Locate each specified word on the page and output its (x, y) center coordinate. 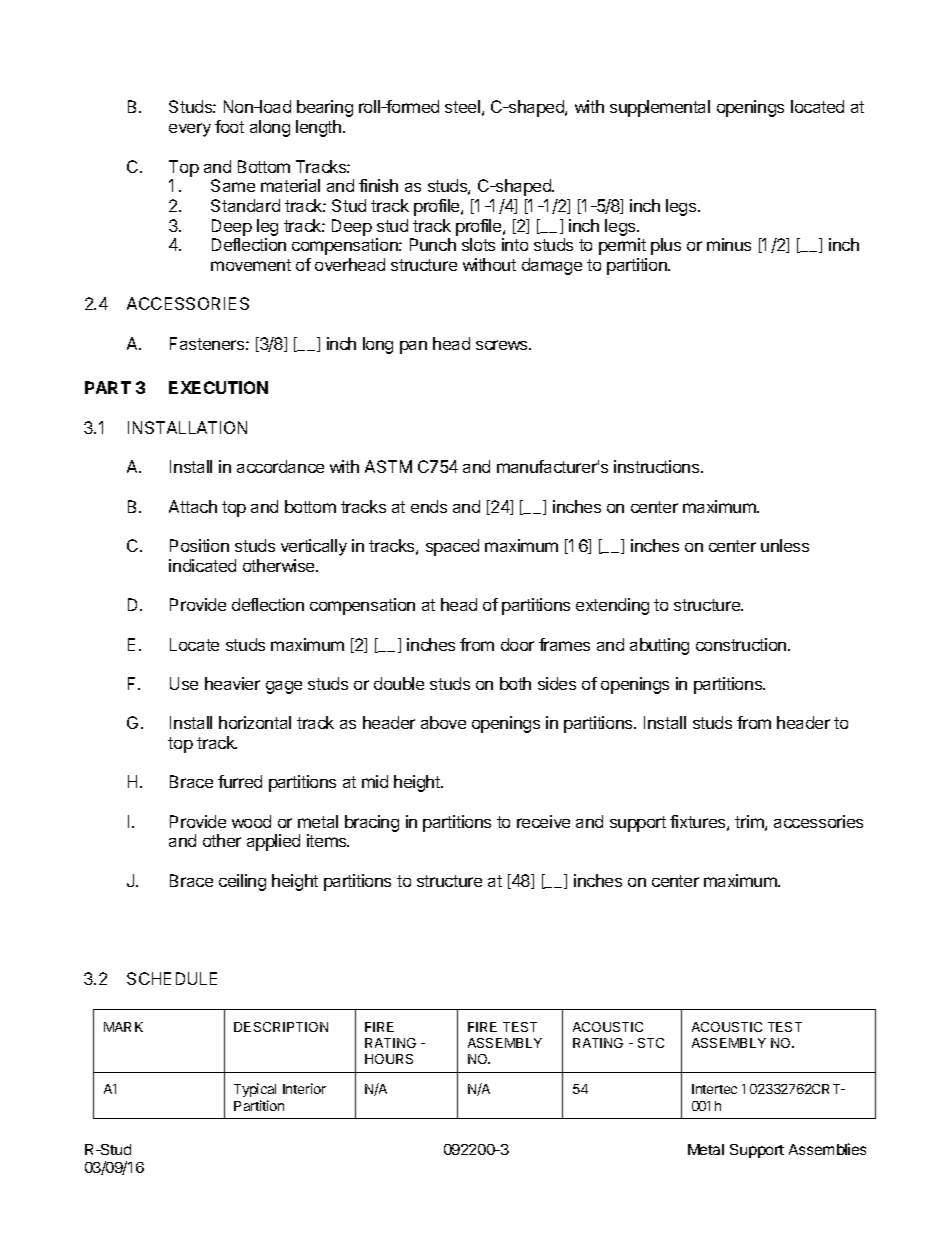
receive (543, 821)
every (190, 130)
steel (462, 106)
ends (429, 506)
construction (742, 644)
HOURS (389, 1059)
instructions (658, 466)
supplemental (660, 108)
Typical (255, 1090)
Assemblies (827, 1149)
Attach (193, 506)
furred (240, 781)
